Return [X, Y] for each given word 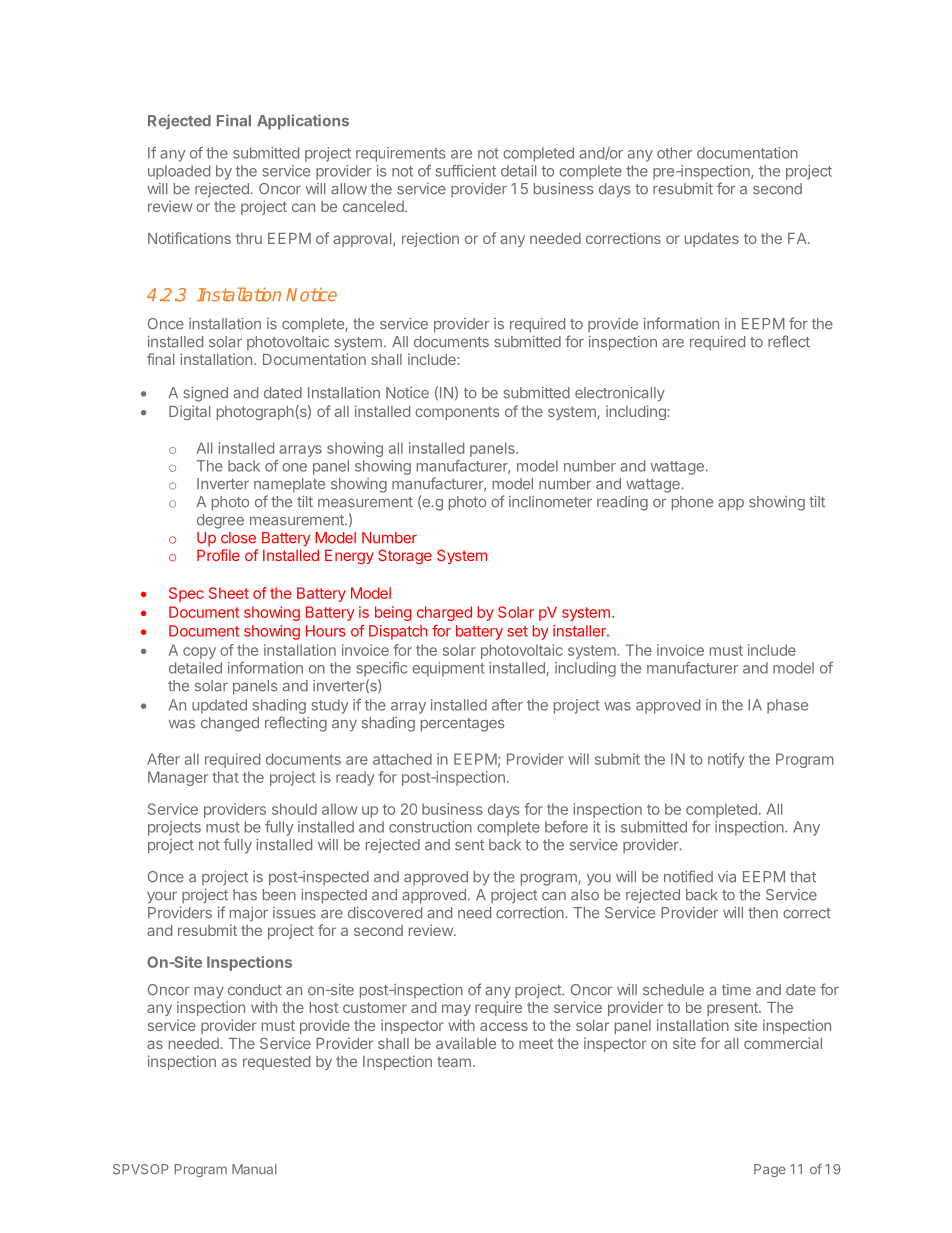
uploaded [179, 172]
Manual [254, 1169]
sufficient [465, 171]
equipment [448, 669]
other [674, 153]
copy [199, 653]
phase [787, 706]
